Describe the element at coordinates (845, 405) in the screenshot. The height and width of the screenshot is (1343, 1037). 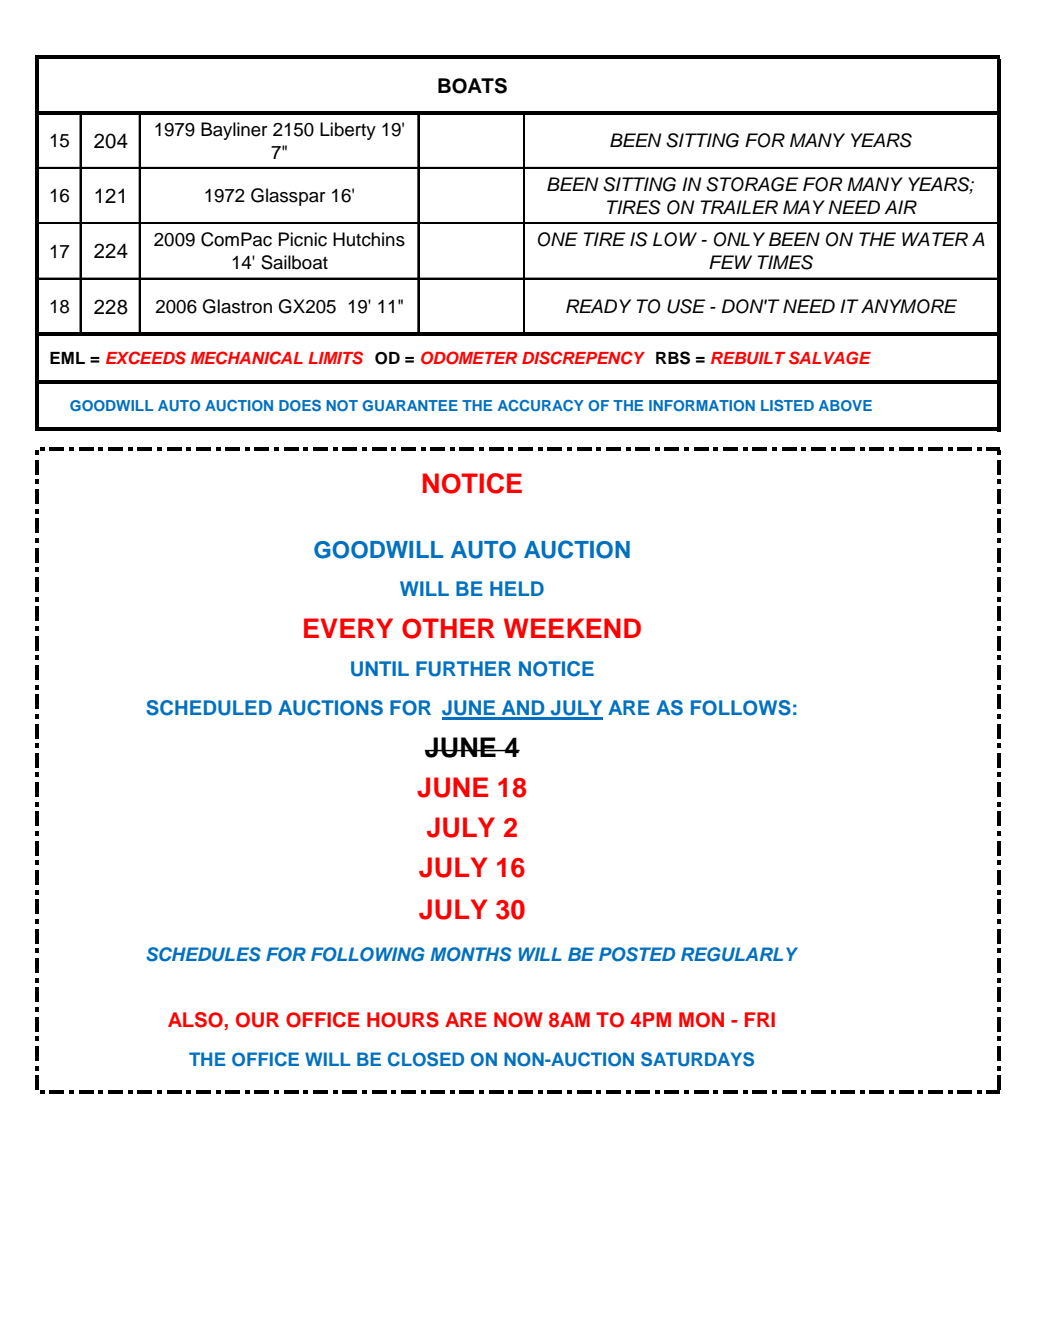
I see `ABOVE` at that location.
